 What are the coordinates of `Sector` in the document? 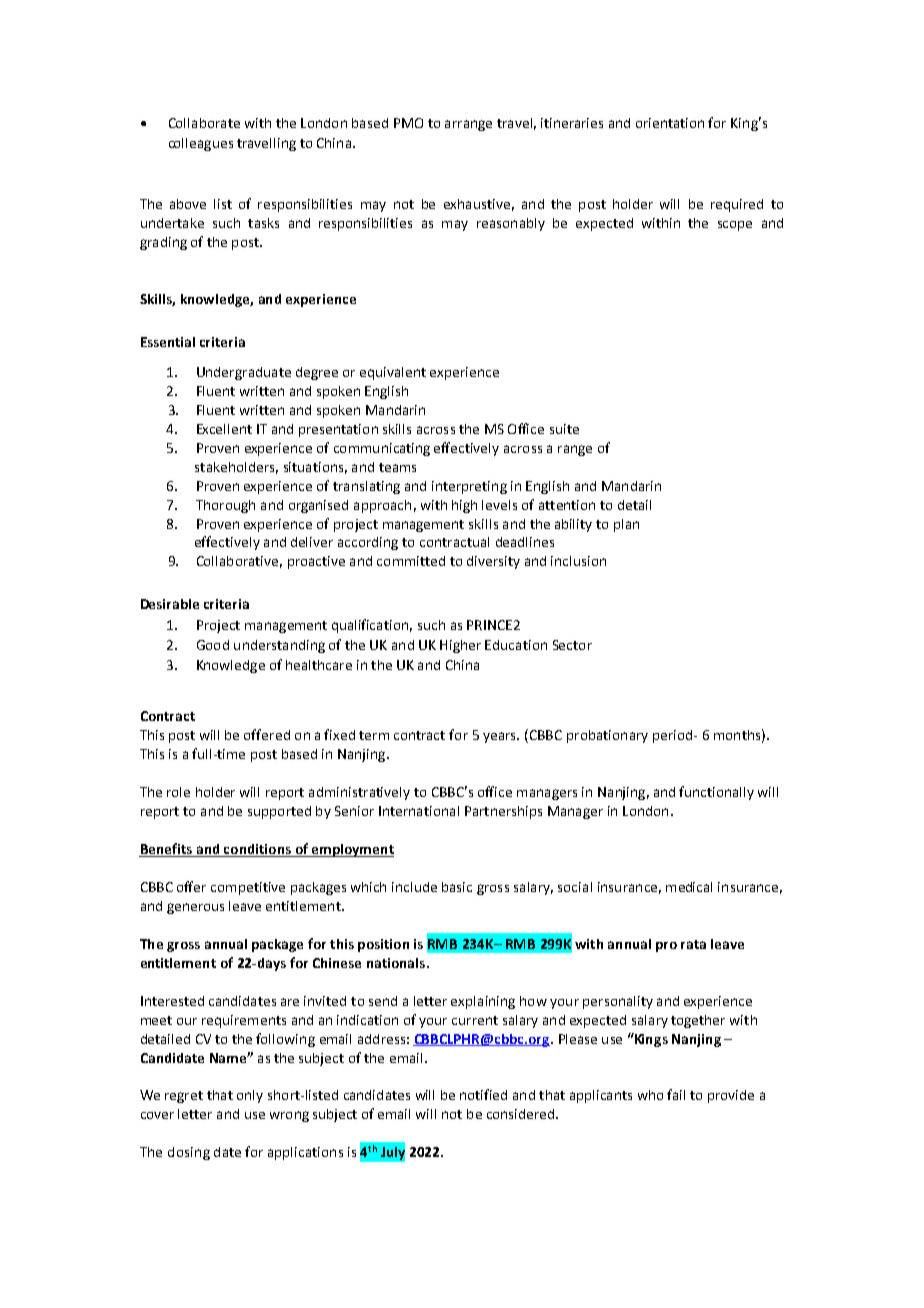 It's located at (572, 645).
